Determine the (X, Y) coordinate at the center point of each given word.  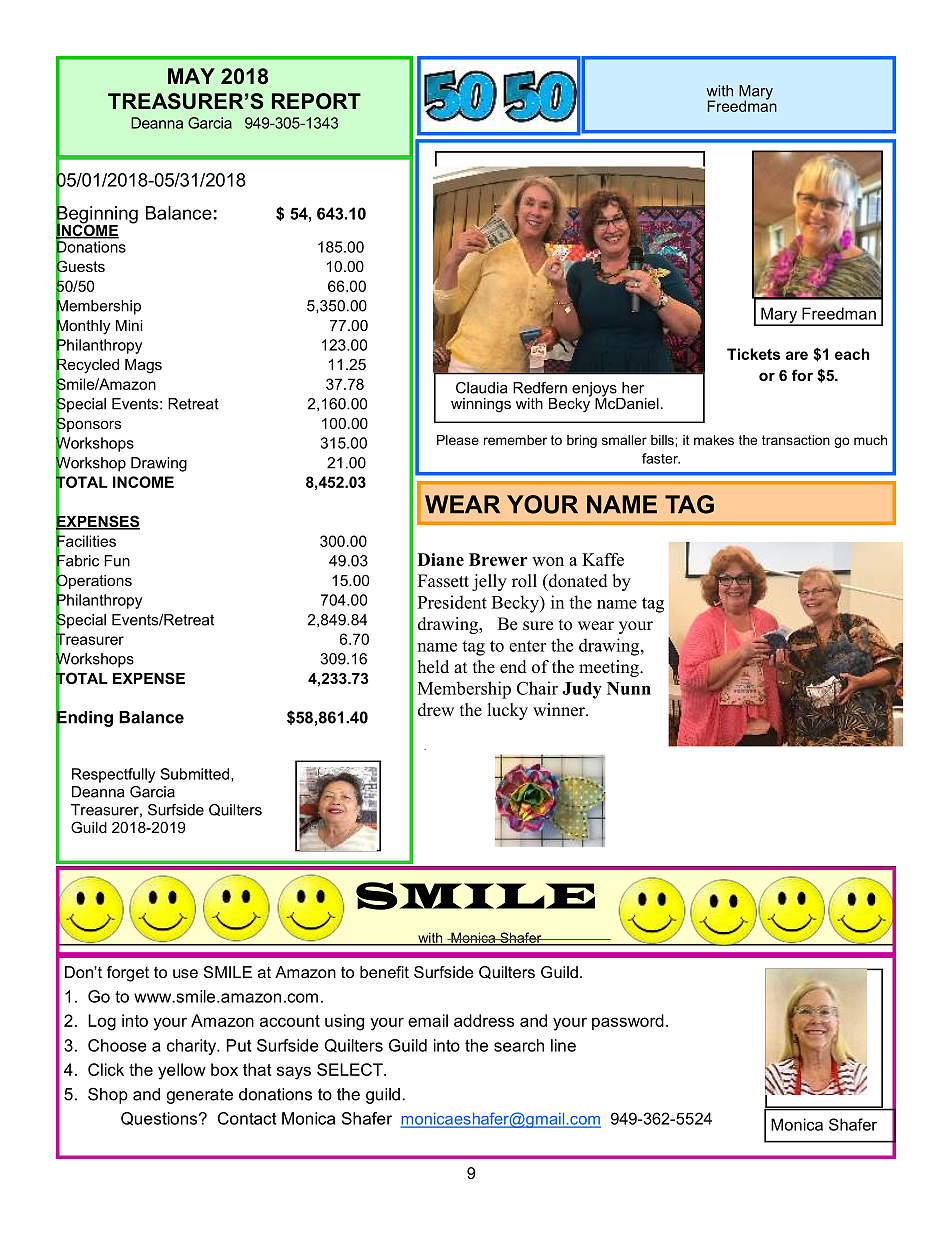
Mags (143, 366)
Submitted (196, 775)
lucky (508, 711)
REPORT (316, 101)
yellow (182, 1071)
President (452, 602)
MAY (191, 76)
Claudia (482, 388)
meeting (610, 668)
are (797, 355)
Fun (117, 561)
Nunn (629, 688)
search (519, 1045)
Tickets (753, 354)
